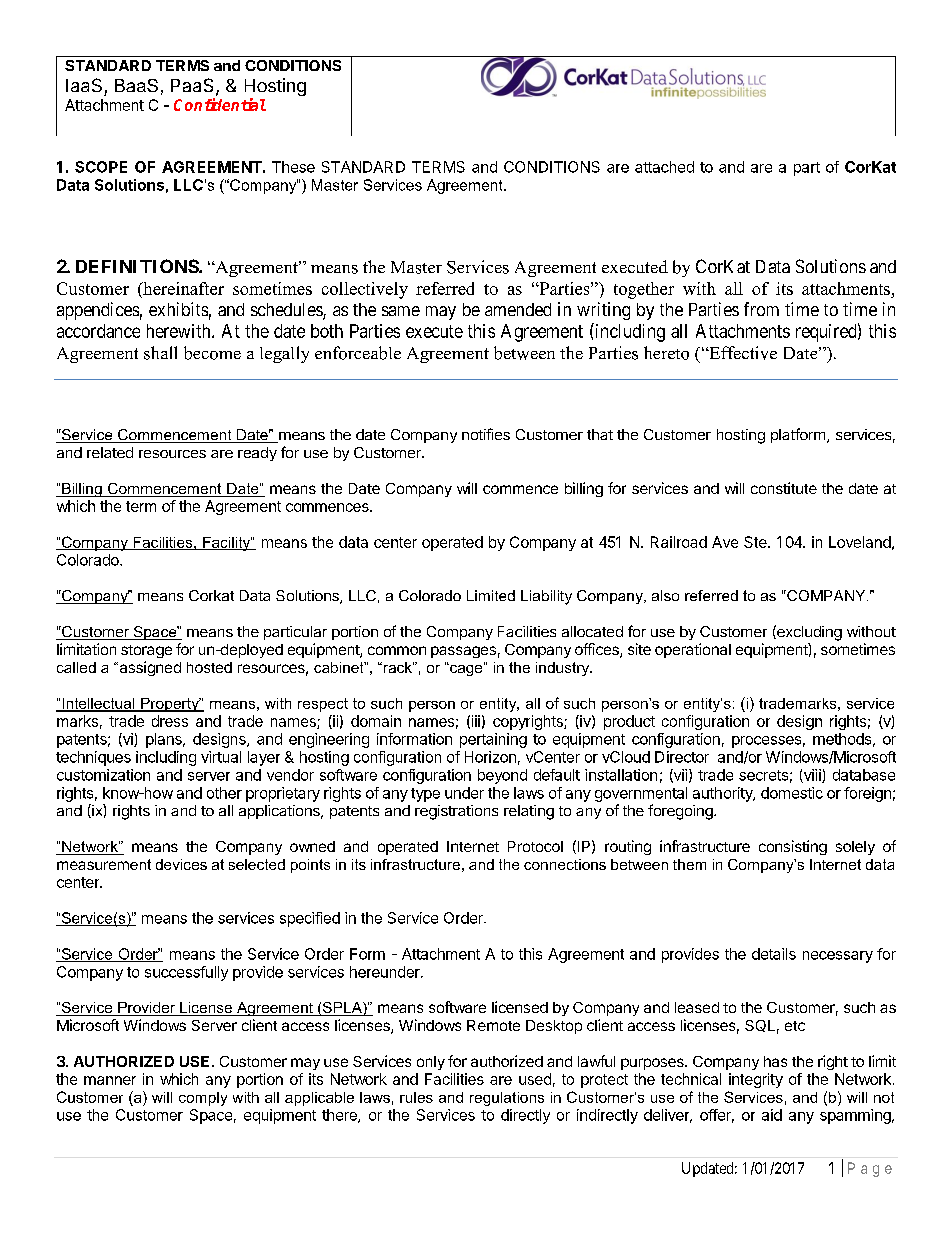 The height and width of the screenshot is (1233, 952). What do you see at coordinates (146, 651) in the screenshot?
I see `storage` at bounding box center [146, 651].
